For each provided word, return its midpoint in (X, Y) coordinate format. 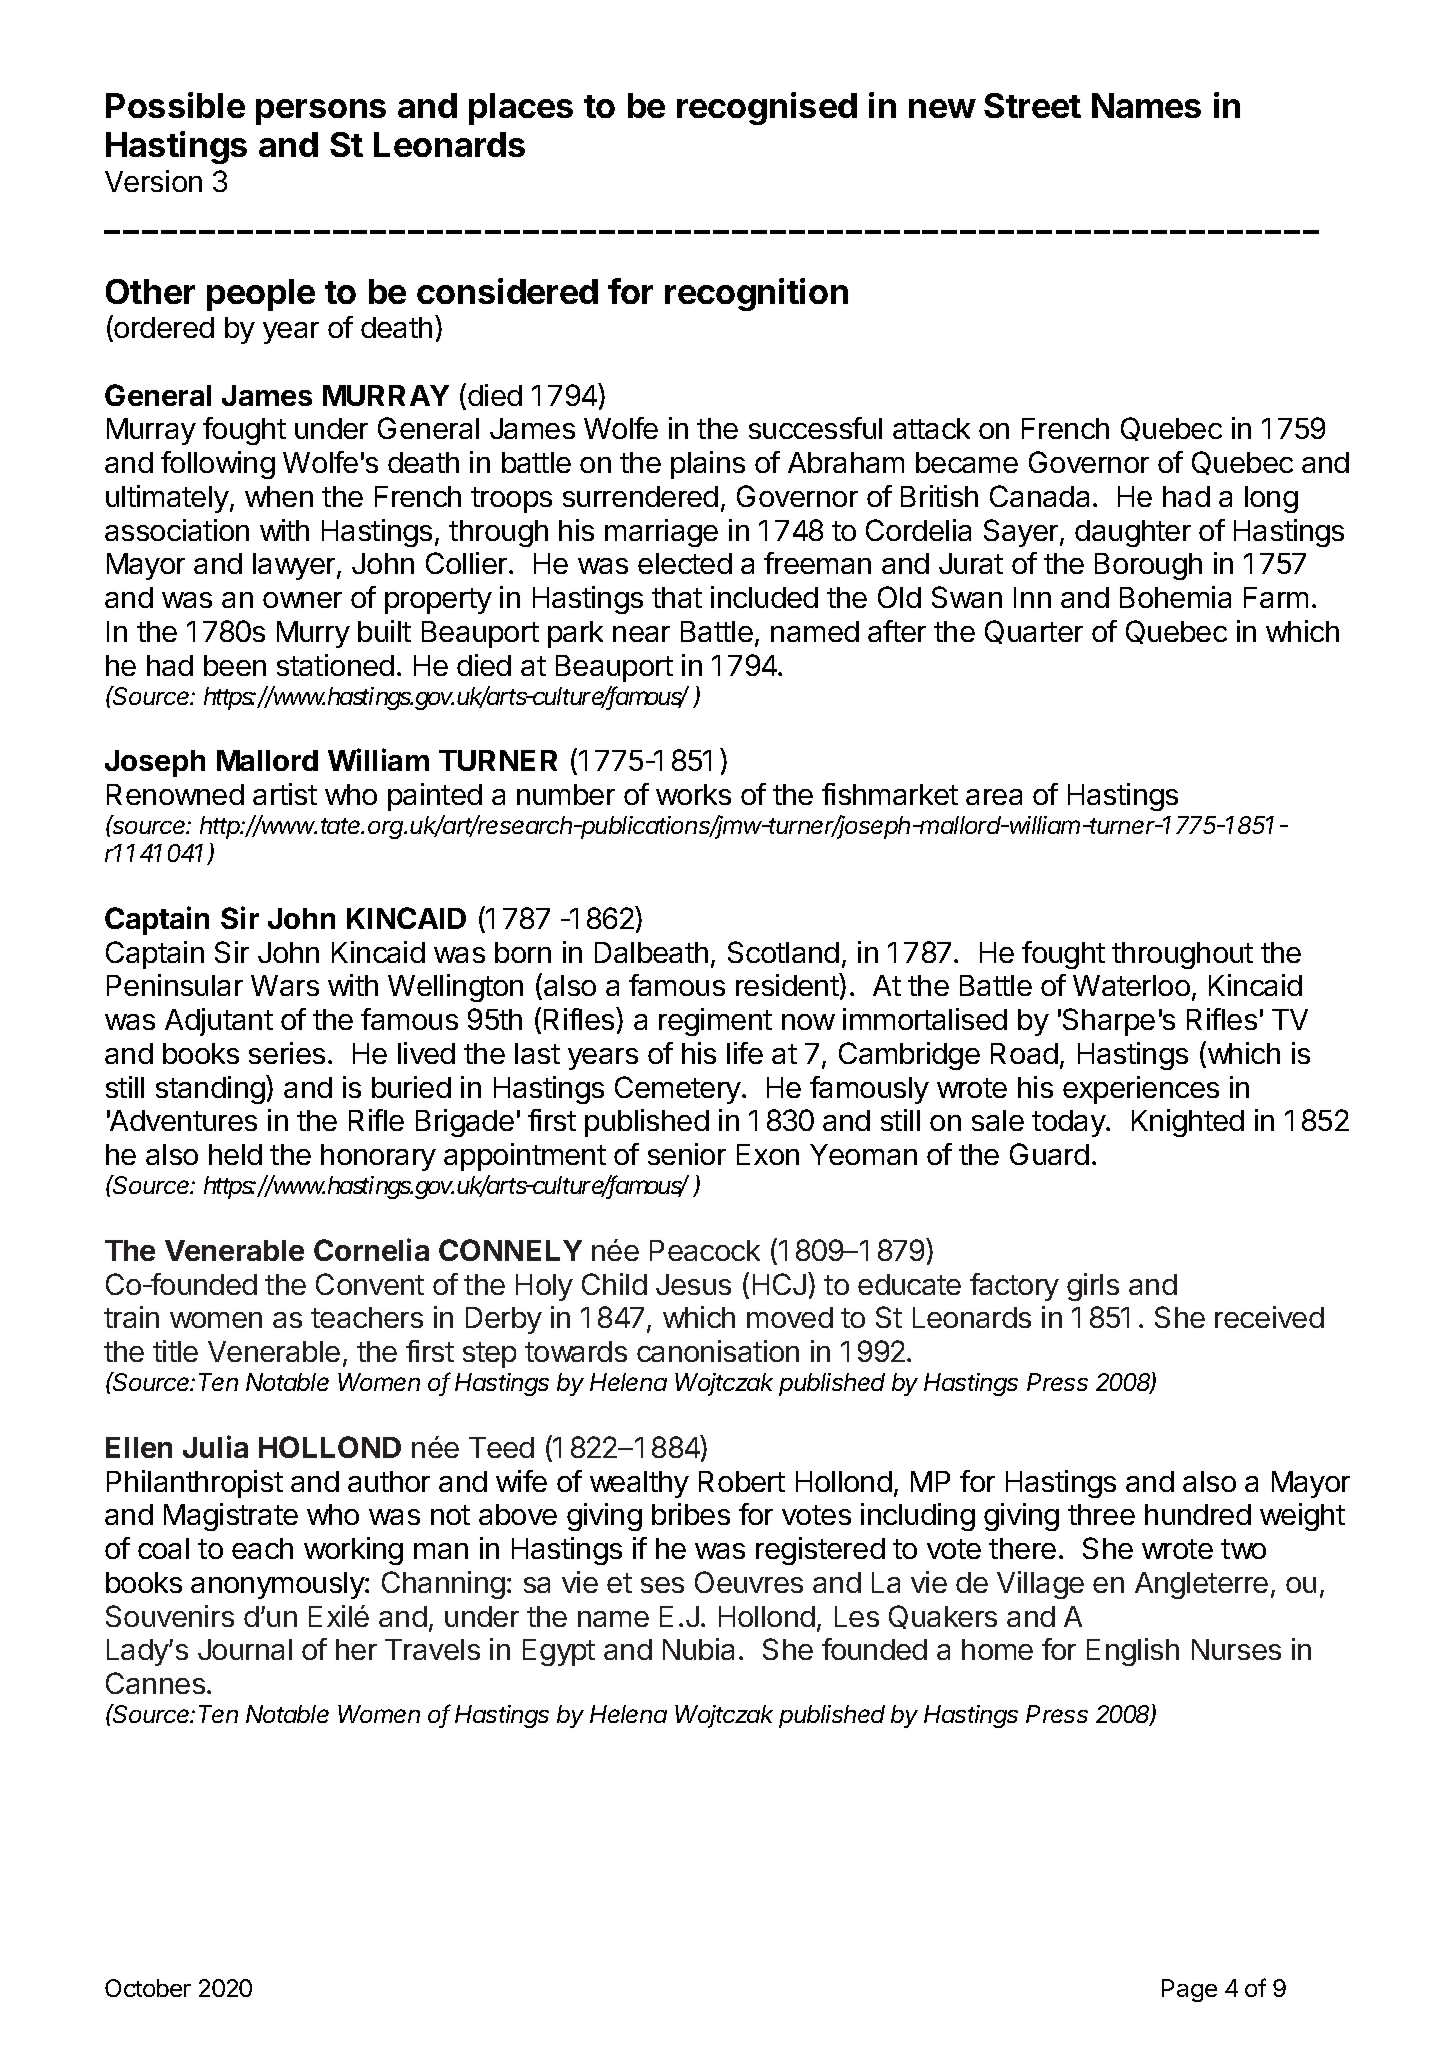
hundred (1198, 1514)
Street (1032, 105)
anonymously (278, 1585)
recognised (767, 108)
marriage (661, 533)
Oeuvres (749, 1582)
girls (1093, 1287)
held (235, 1154)
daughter (1133, 533)
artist (285, 794)
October (148, 1988)
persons (321, 112)
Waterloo (1131, 985)
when (279, 496)
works (693, 794)
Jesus (693, 1284)
